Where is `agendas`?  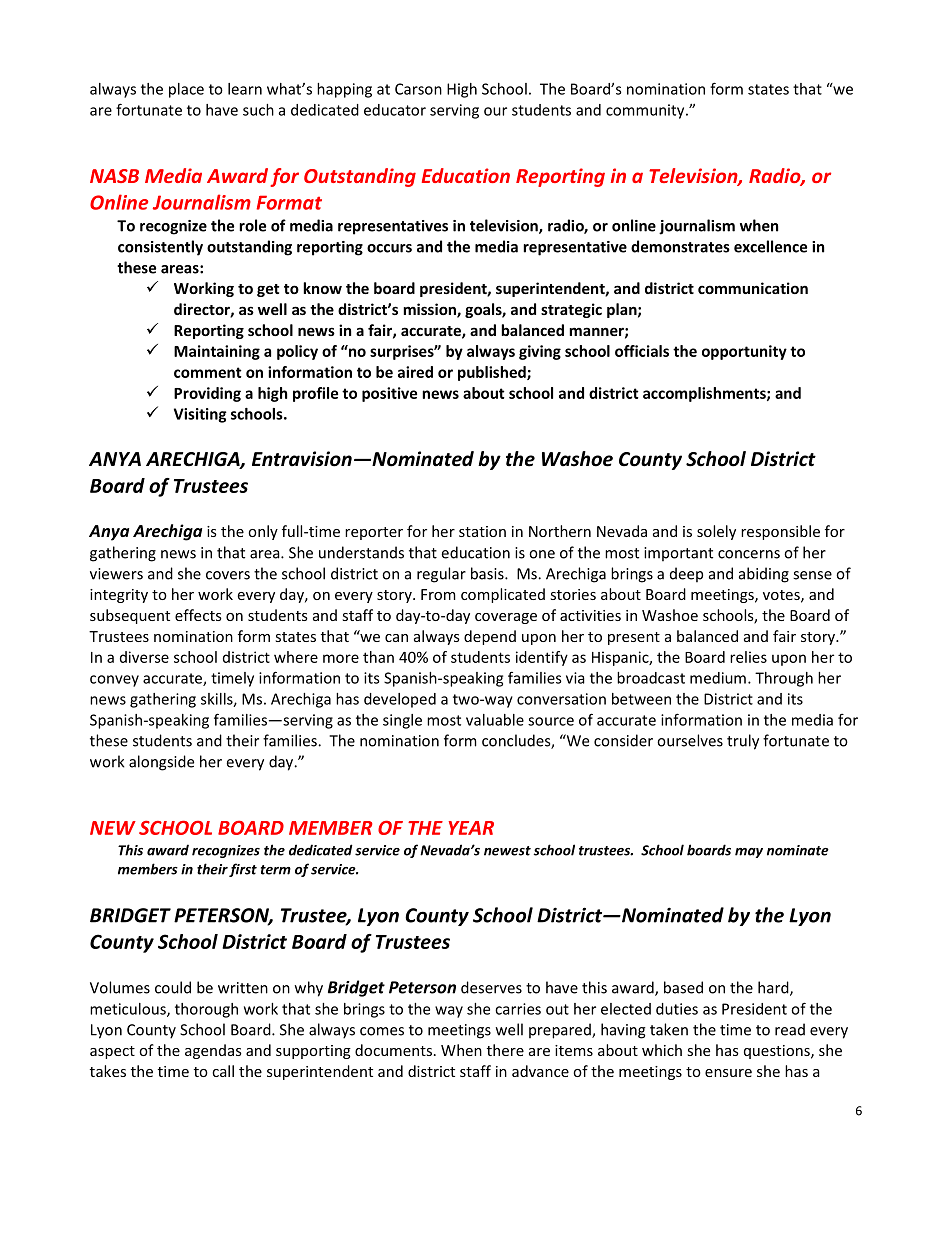 agendas is located at coordinates (213, 1051).
